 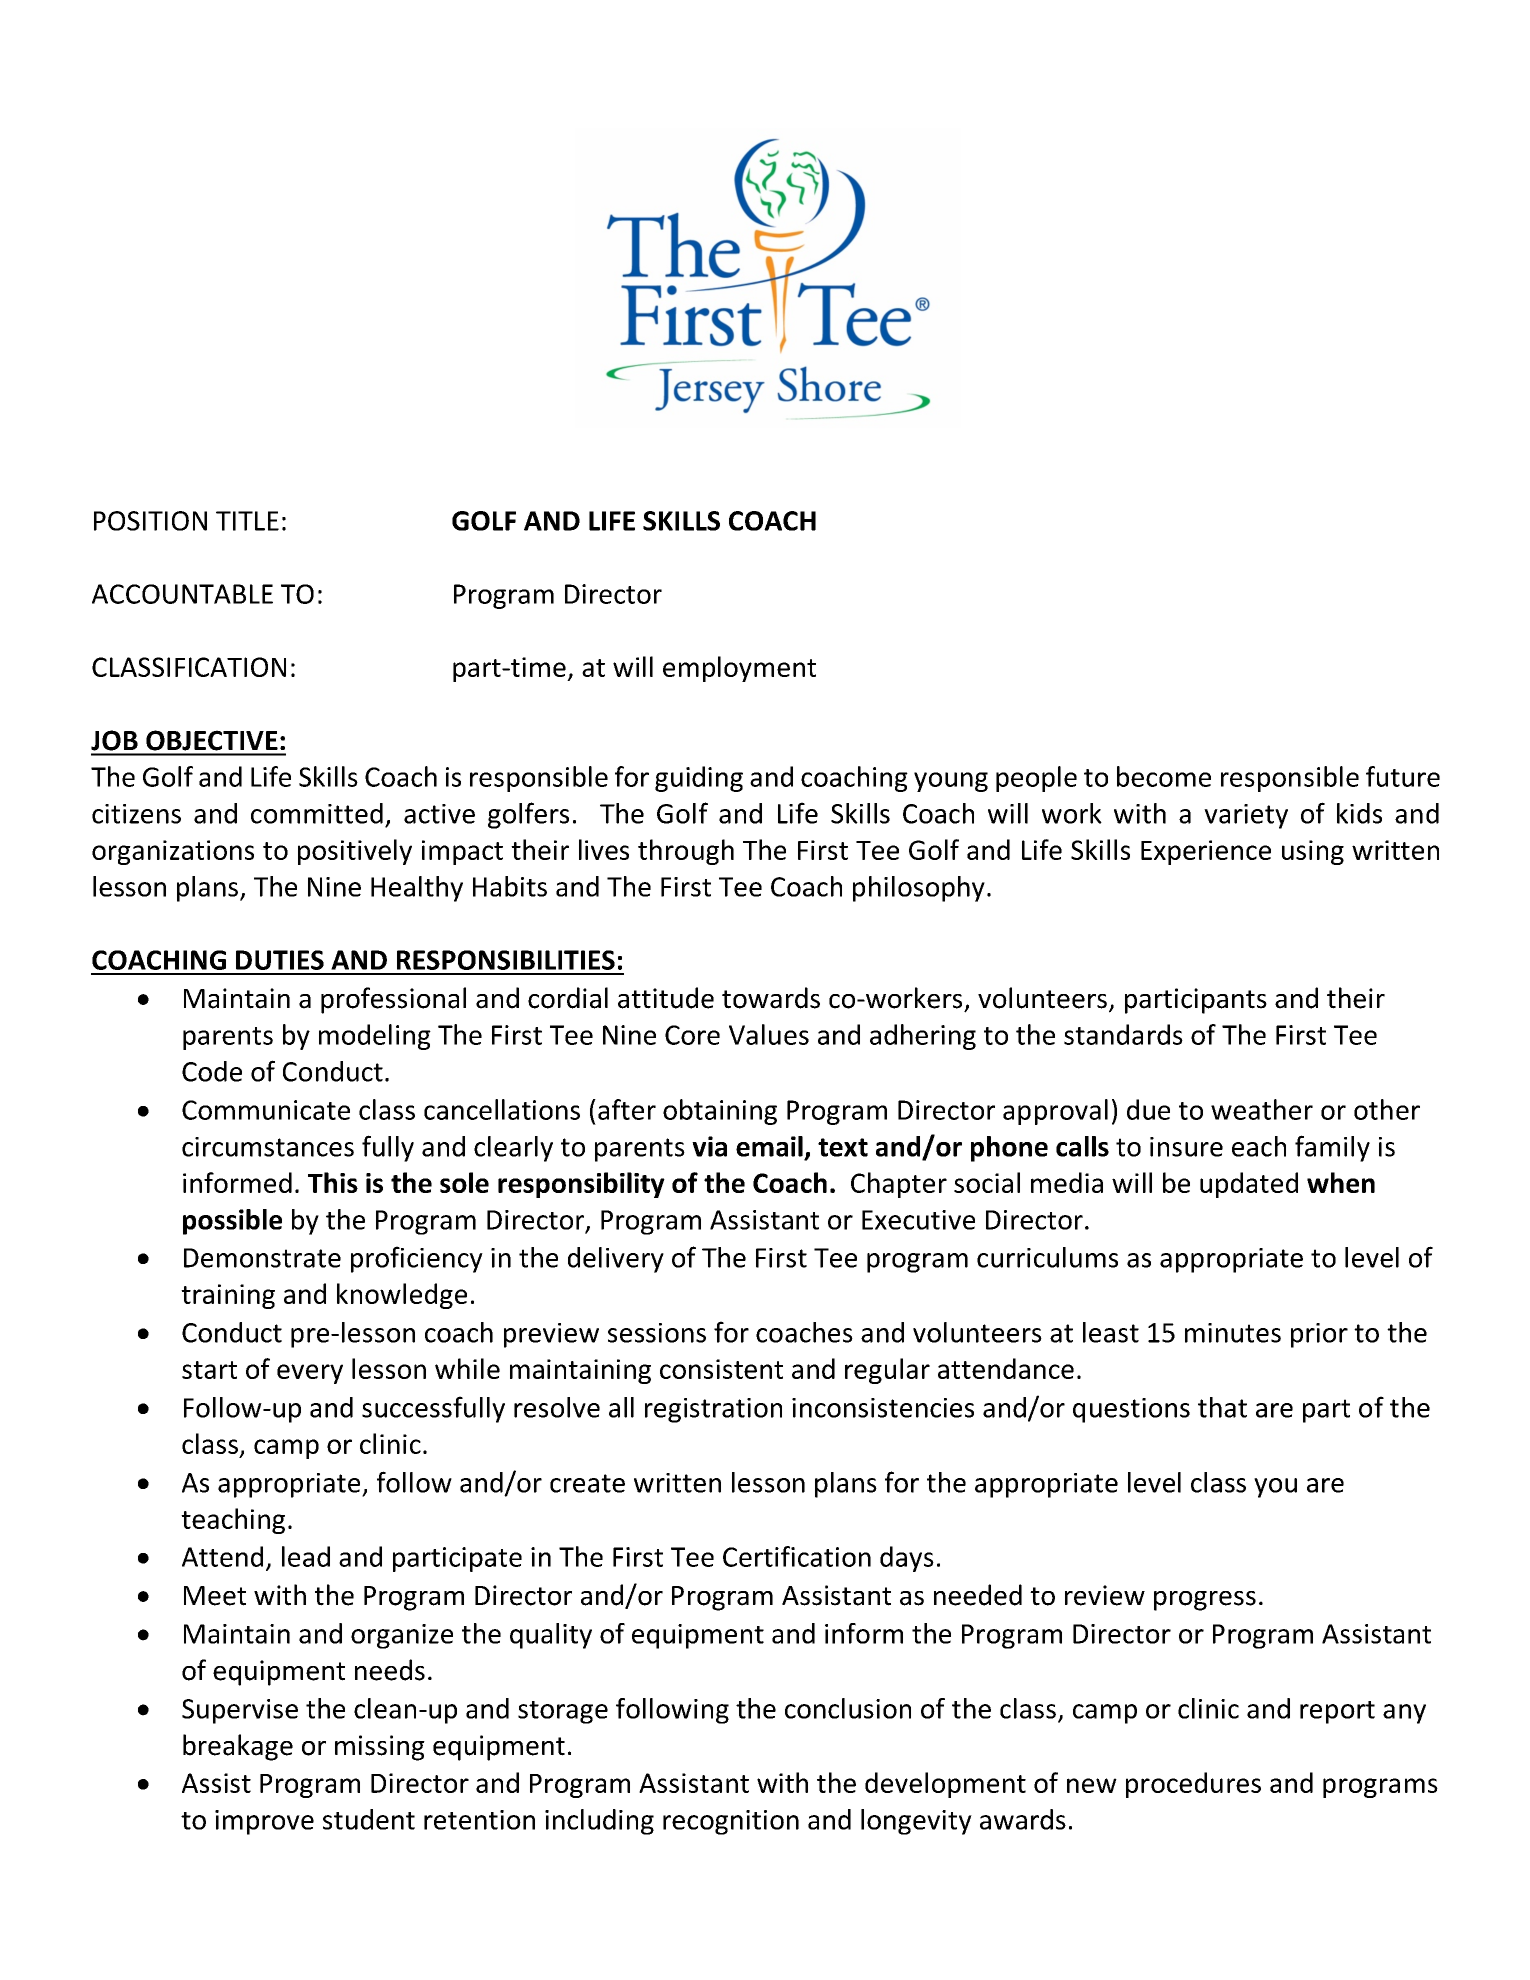 I want to click on become, so click(x=1164, y=776).
